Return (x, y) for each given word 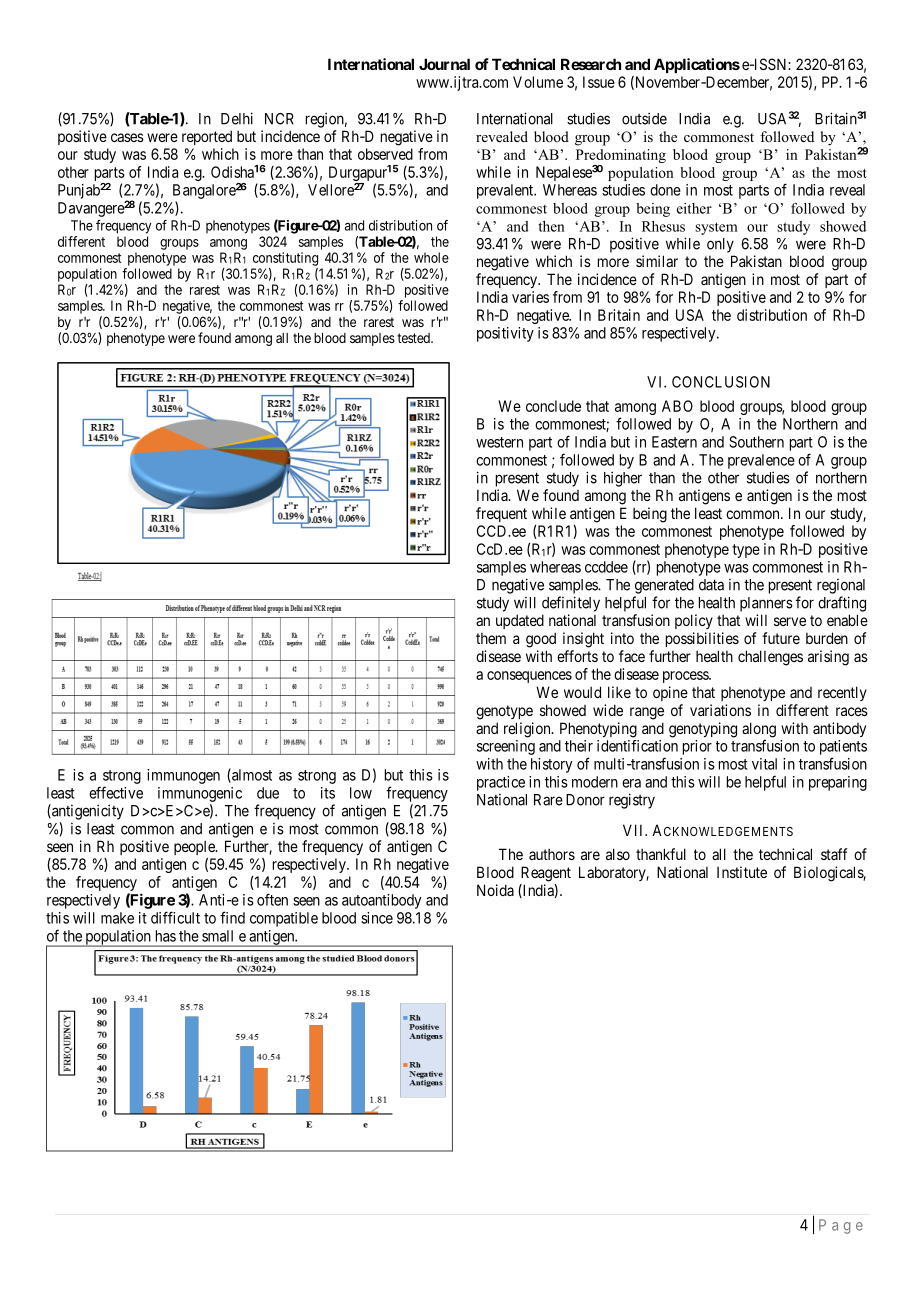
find (232, 917)
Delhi (237, 118)
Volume (538, 82)
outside (644, 118)
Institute (742, 872)
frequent (501, 514)
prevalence (761, 461)
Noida (495, 890)
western (499, 442)
